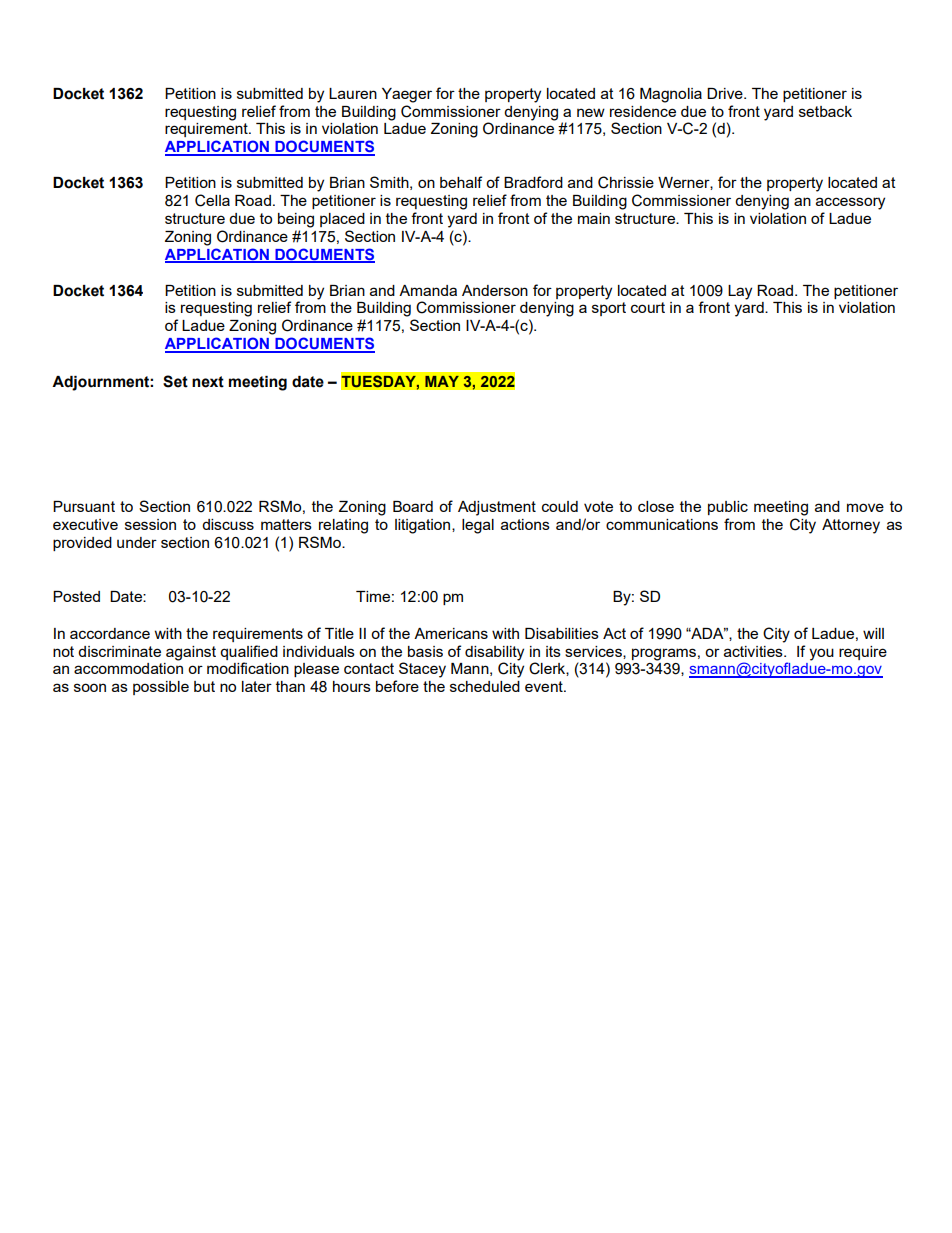  What do you see at coordinates (495, 290) in the image?
I see `Anderson` at bounding box center [495, 290].
